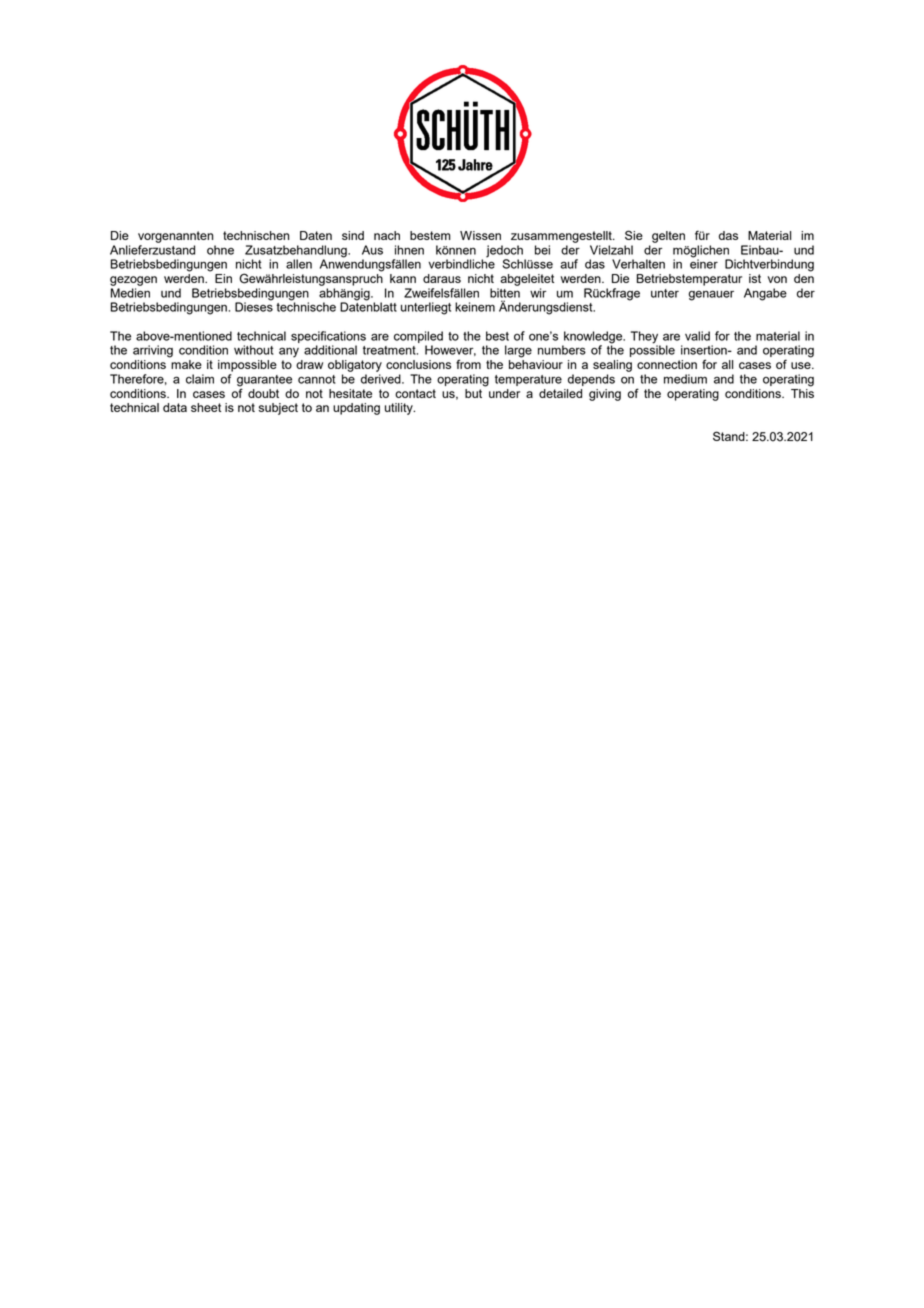 The height and width of the image is (1308, 924). I want to click on sheet, so click(206, 407).
